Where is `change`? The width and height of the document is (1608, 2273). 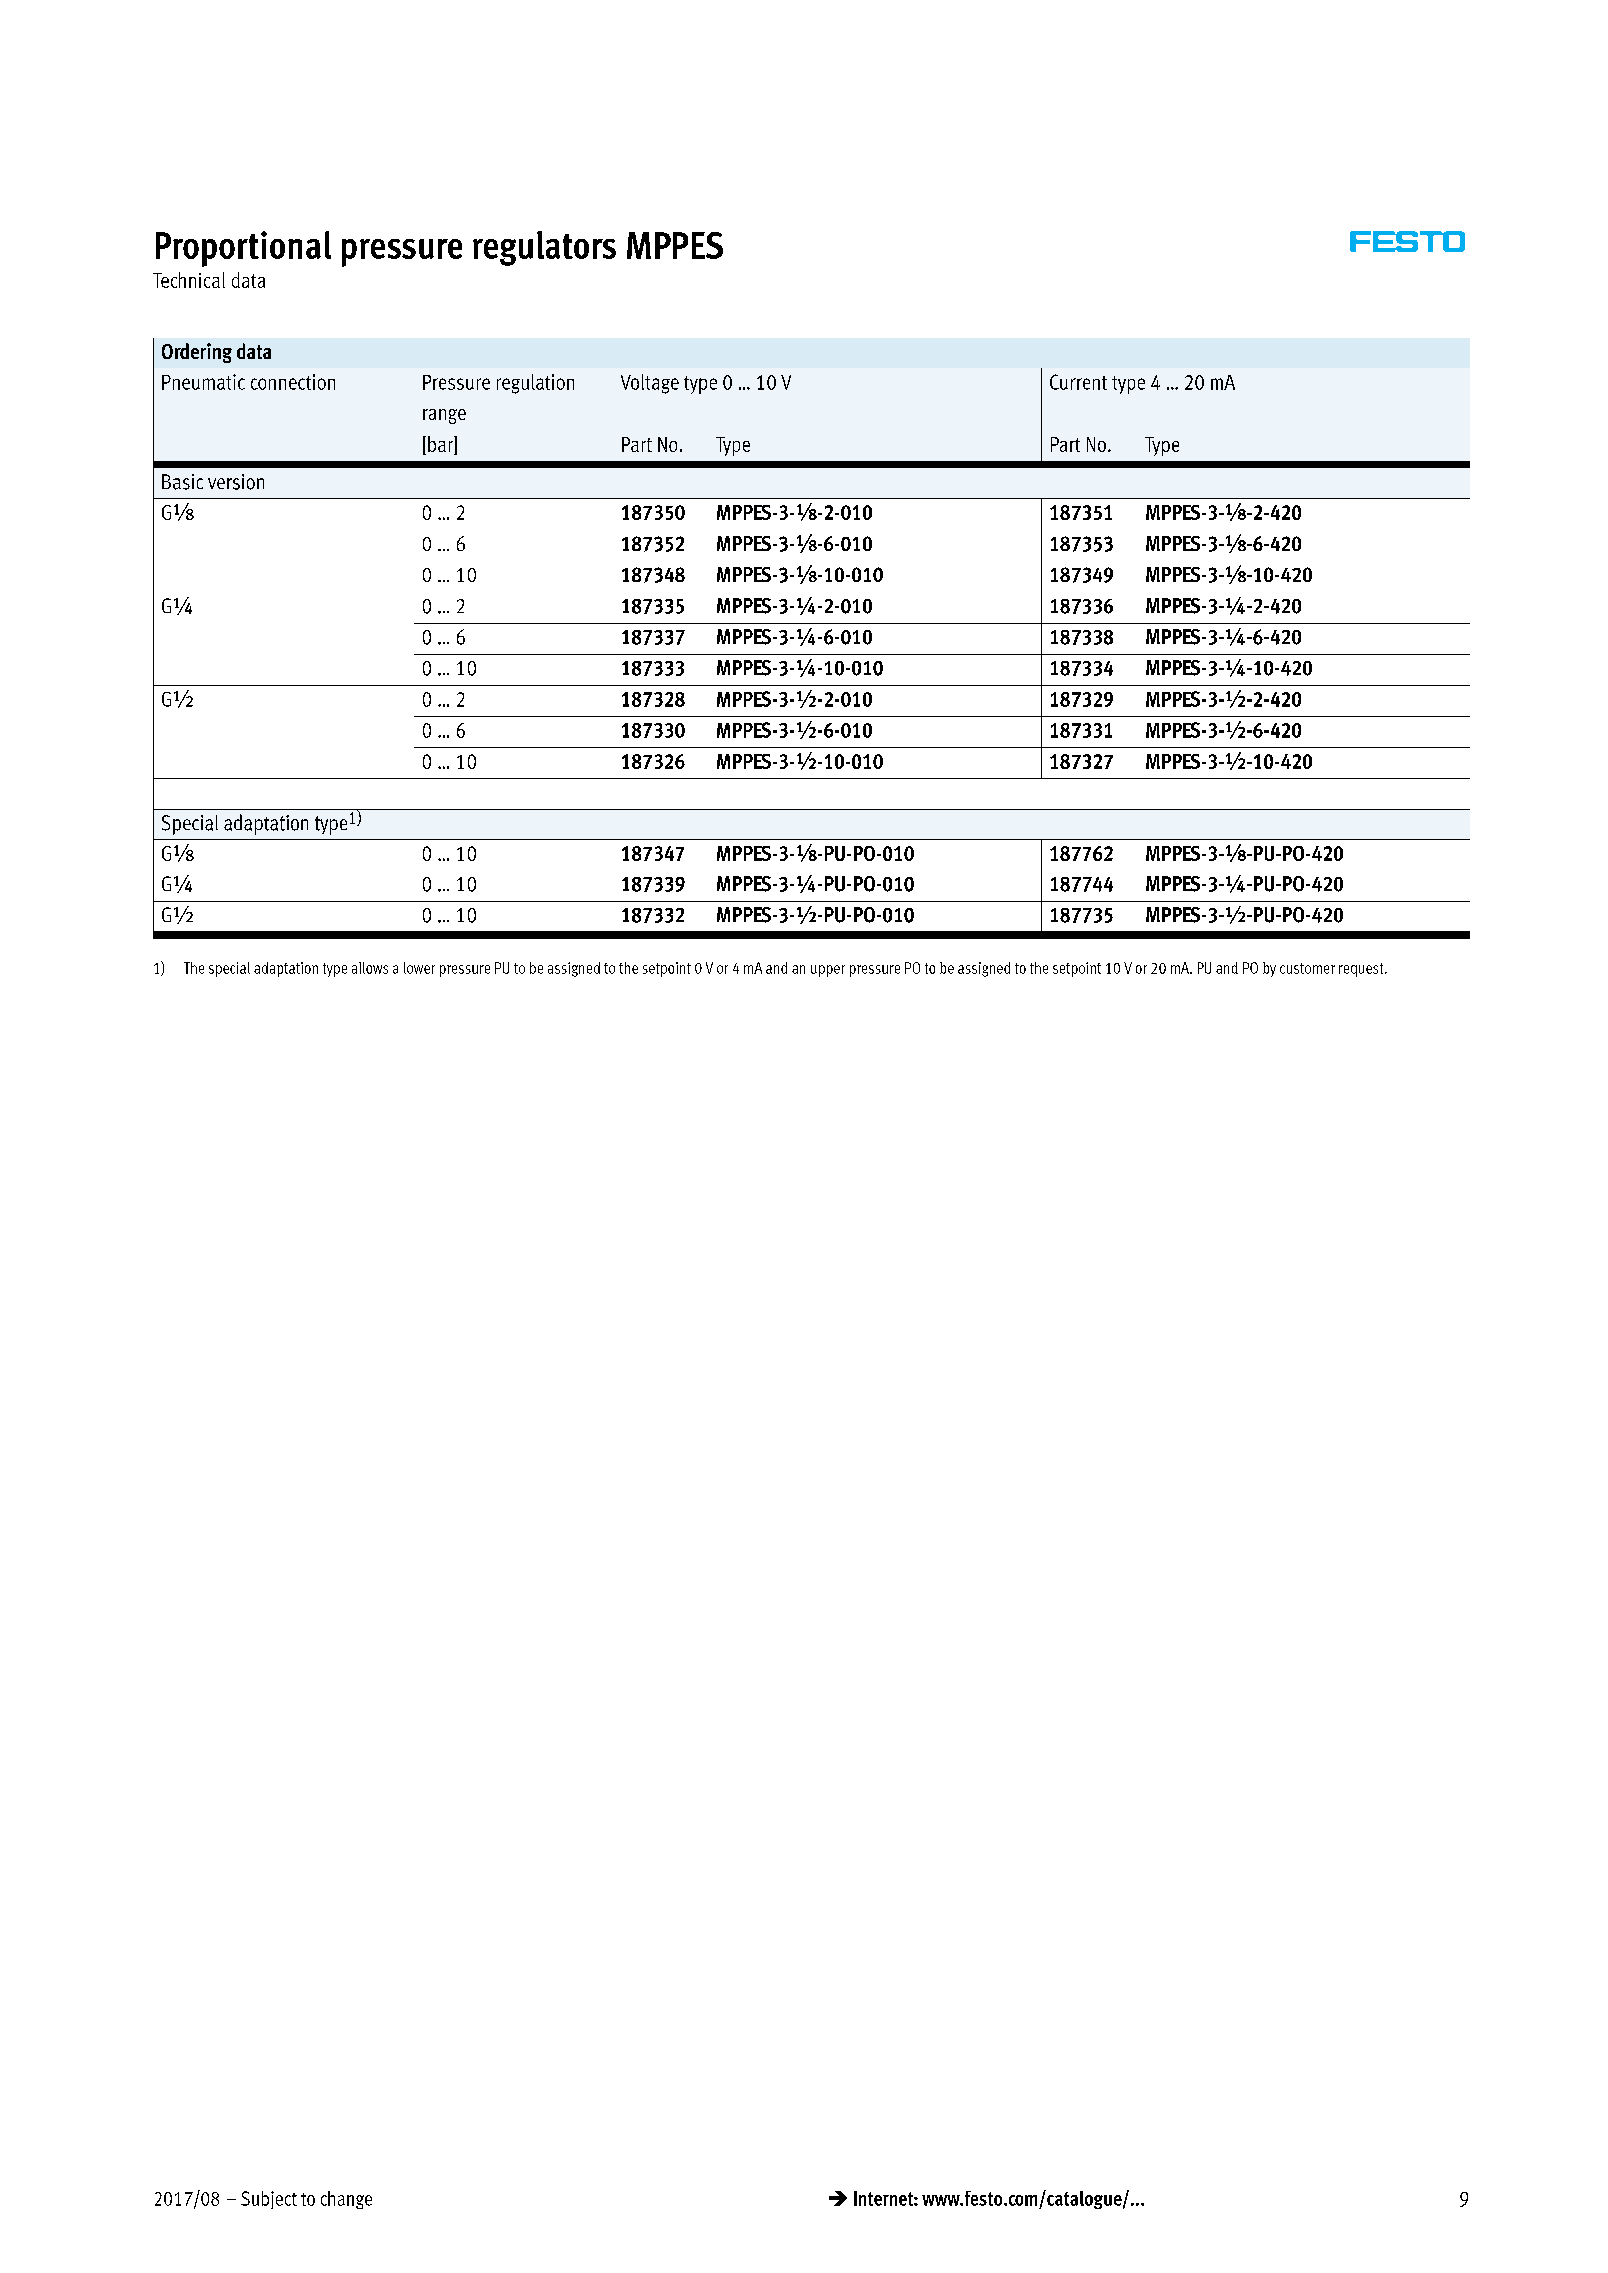 change is located at coordinates (346, 2200).
